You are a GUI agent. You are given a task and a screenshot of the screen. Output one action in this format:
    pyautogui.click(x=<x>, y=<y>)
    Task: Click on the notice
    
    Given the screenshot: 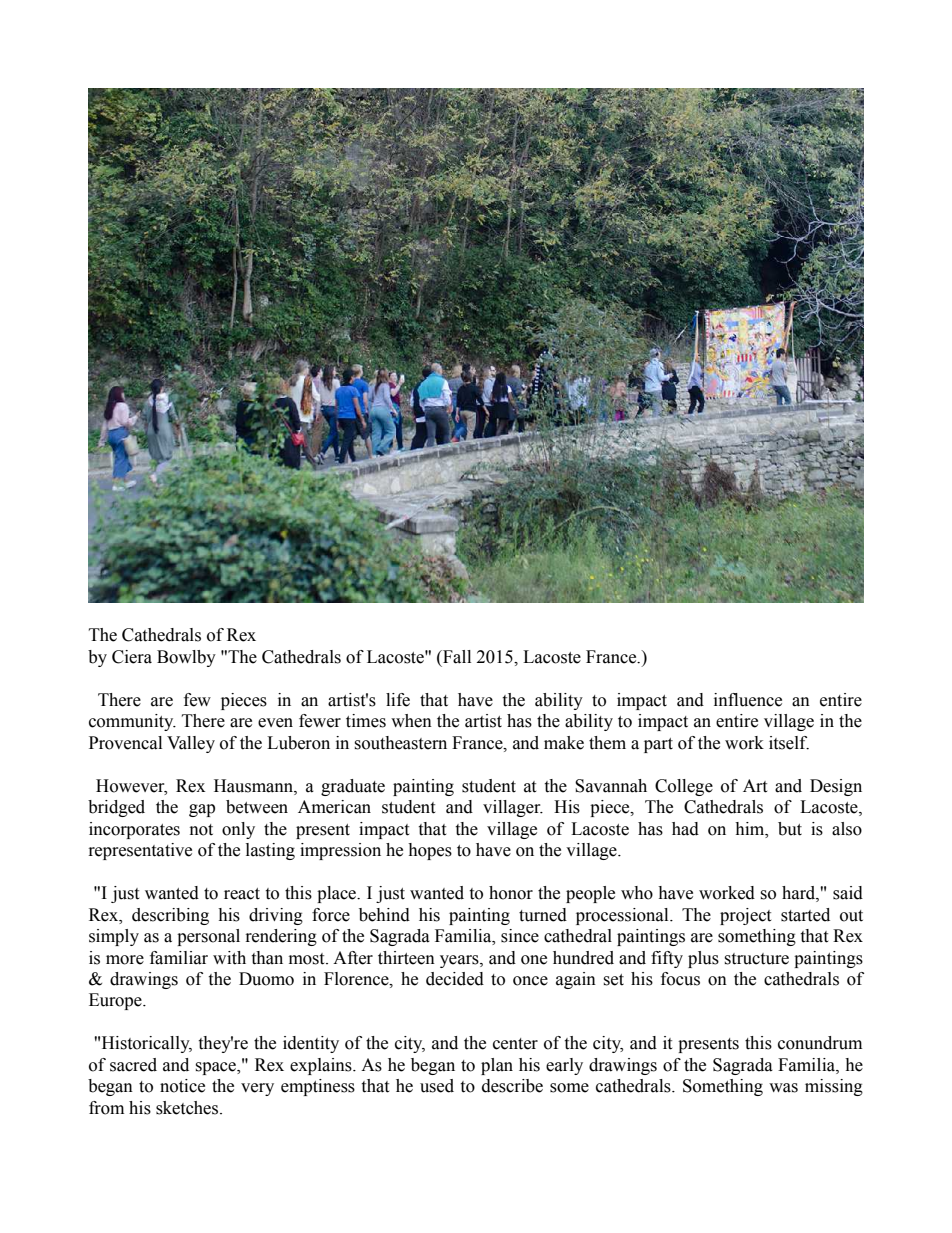 What is the action you would take?
    pyautogui.click(x=182, y=1086)
